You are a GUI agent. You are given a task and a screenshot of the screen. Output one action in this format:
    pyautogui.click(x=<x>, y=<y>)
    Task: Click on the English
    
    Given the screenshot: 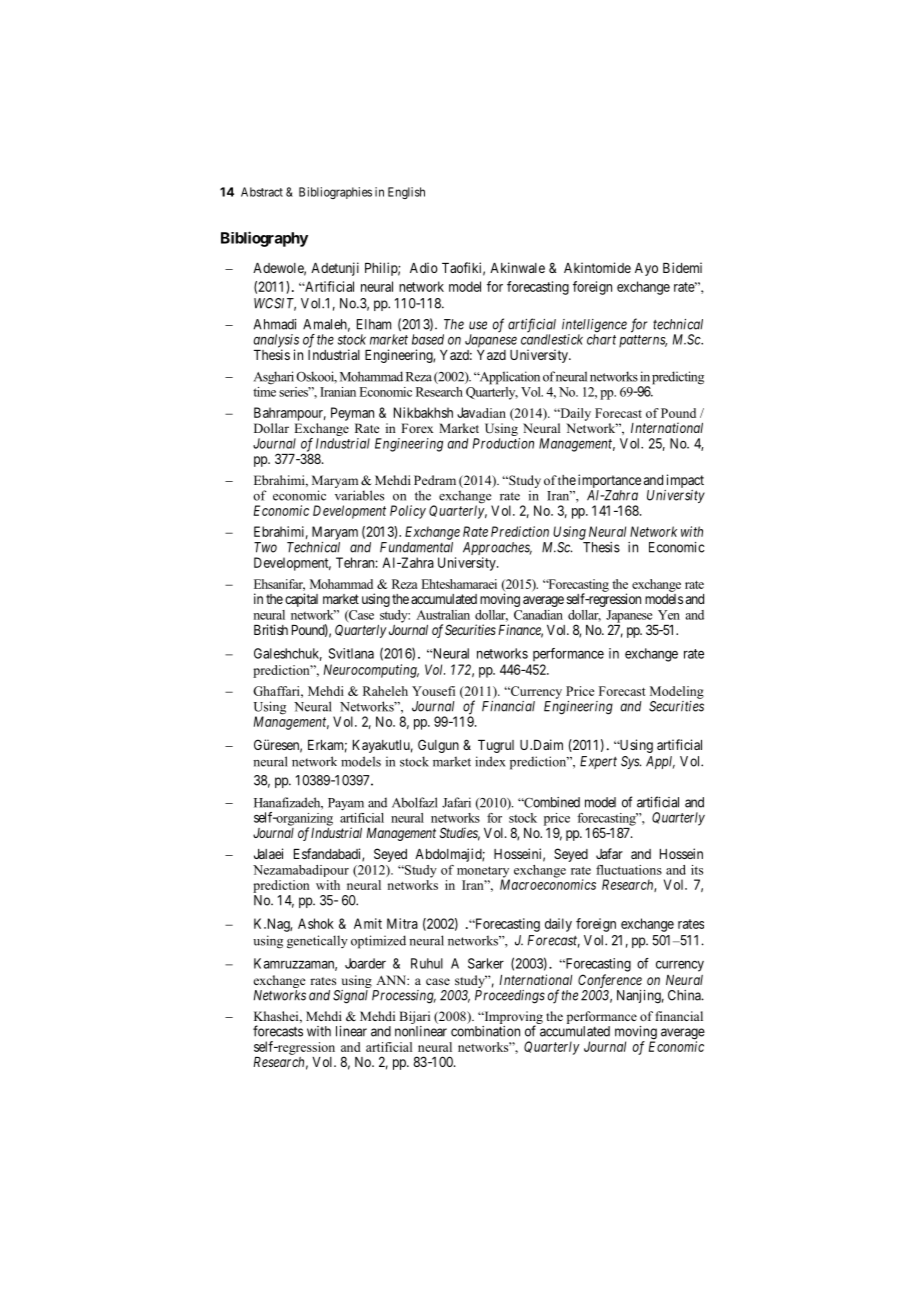 What is the action you would take?
    pyautogui.click(x=406, y=193)
